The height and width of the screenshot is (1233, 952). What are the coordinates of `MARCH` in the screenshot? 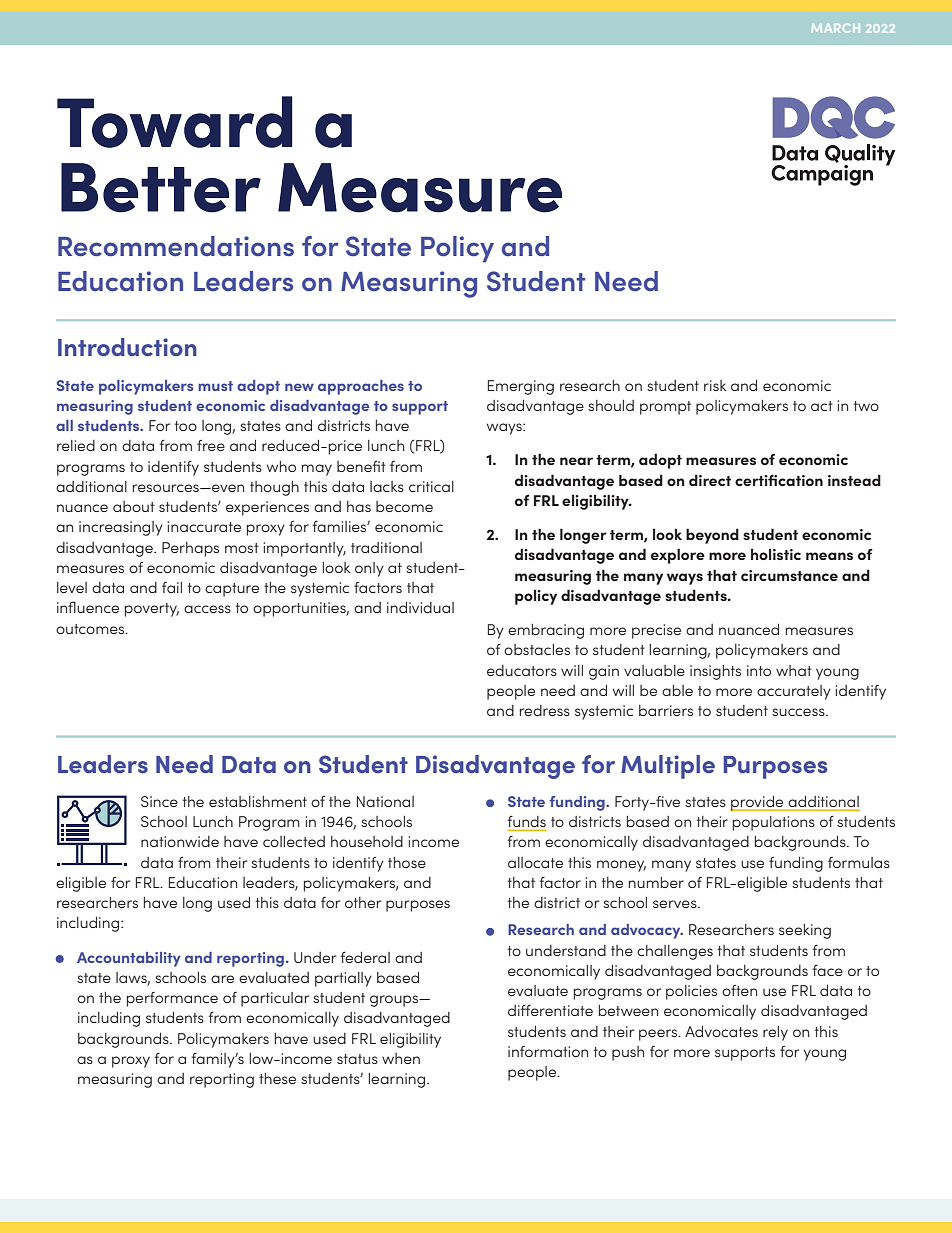 It's located at (836, 28).
